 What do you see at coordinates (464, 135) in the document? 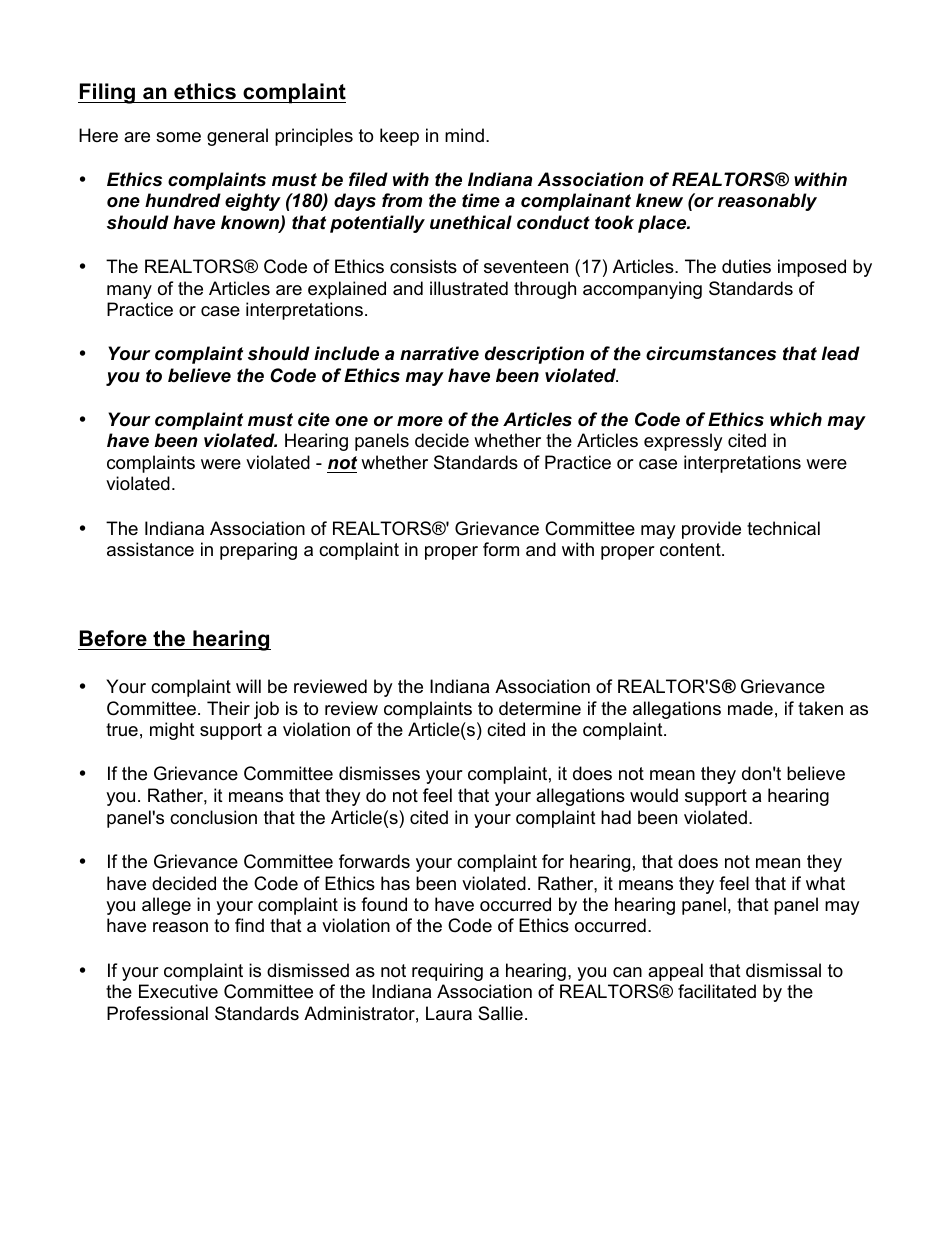
I see `mind` at bounding box center [464, 135].
